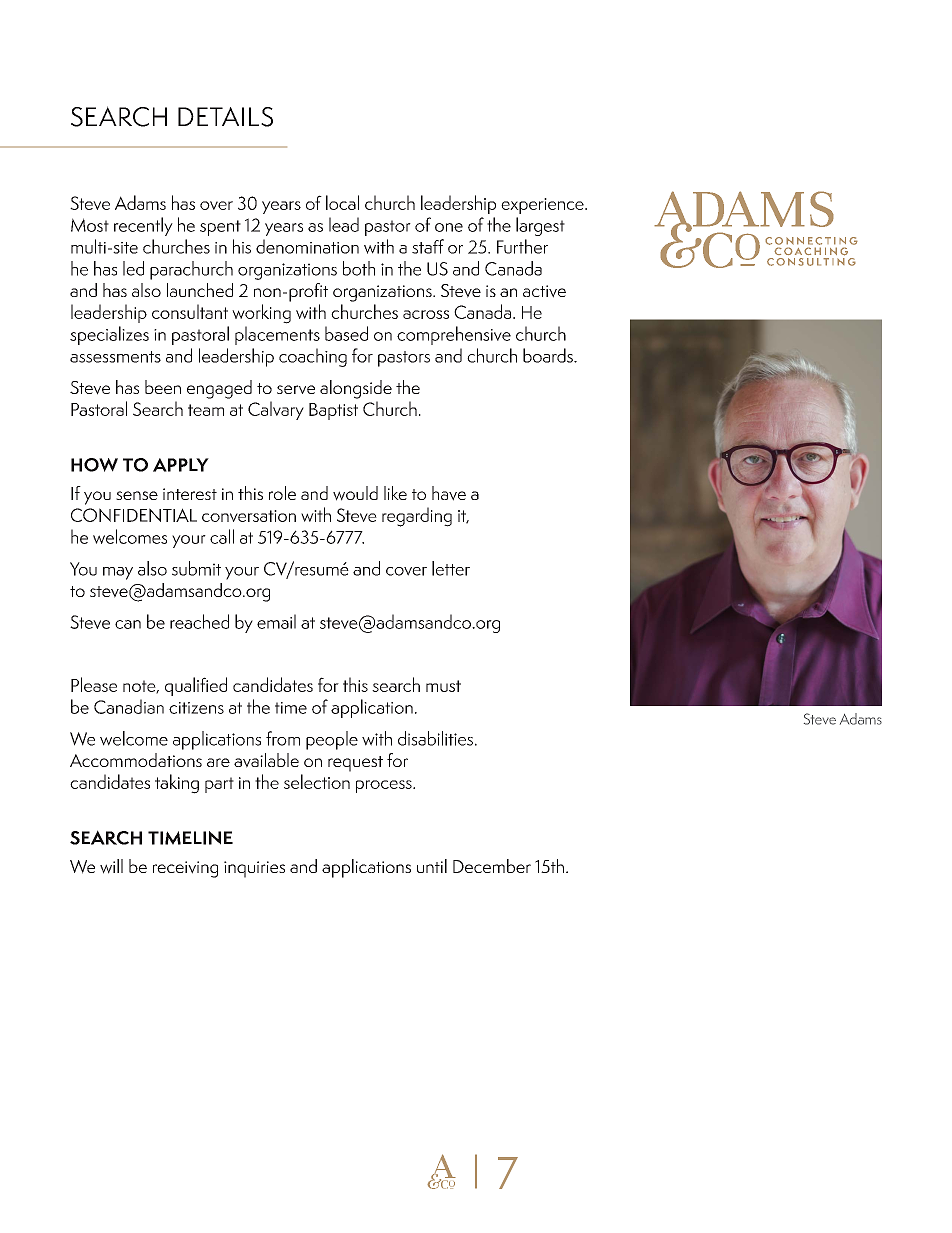 This page has height=1233, width=952. I want to click on inquiries, so click(254, 869).
